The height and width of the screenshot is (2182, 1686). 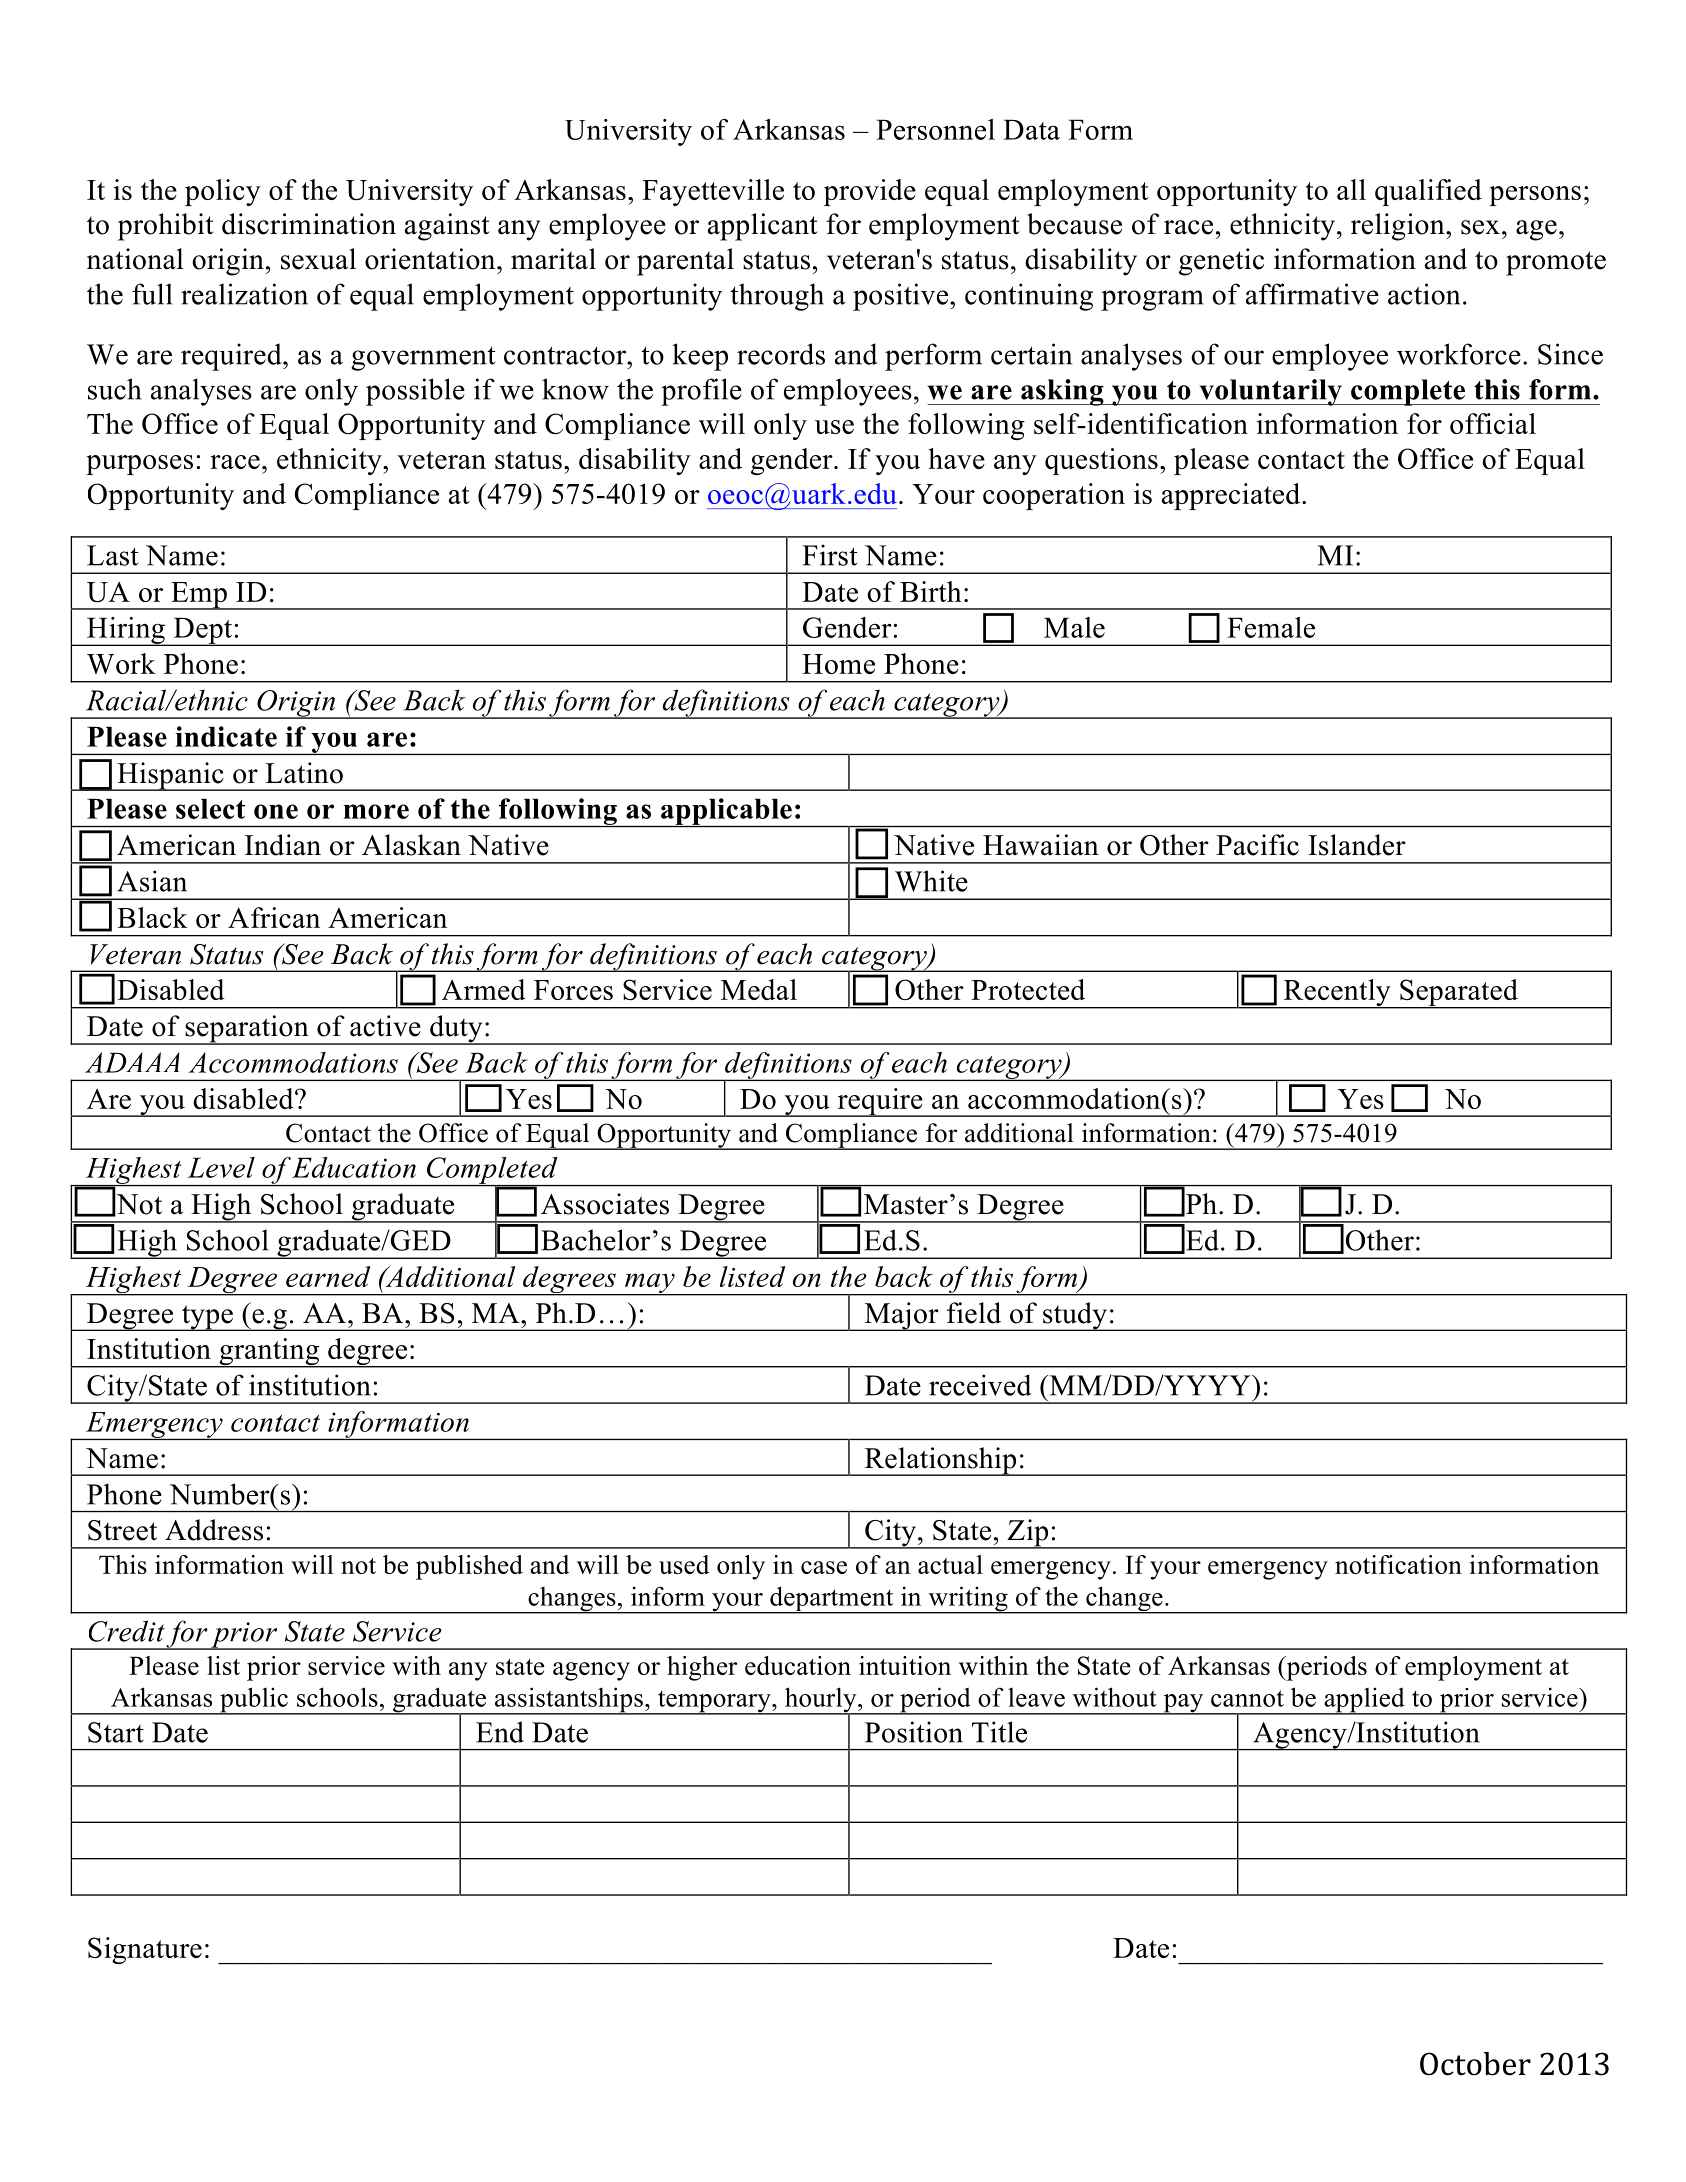 What do you see at coordinates (1428, 192) in the screenshot?
I see `qualified` at bounding box center [1428, 192].
